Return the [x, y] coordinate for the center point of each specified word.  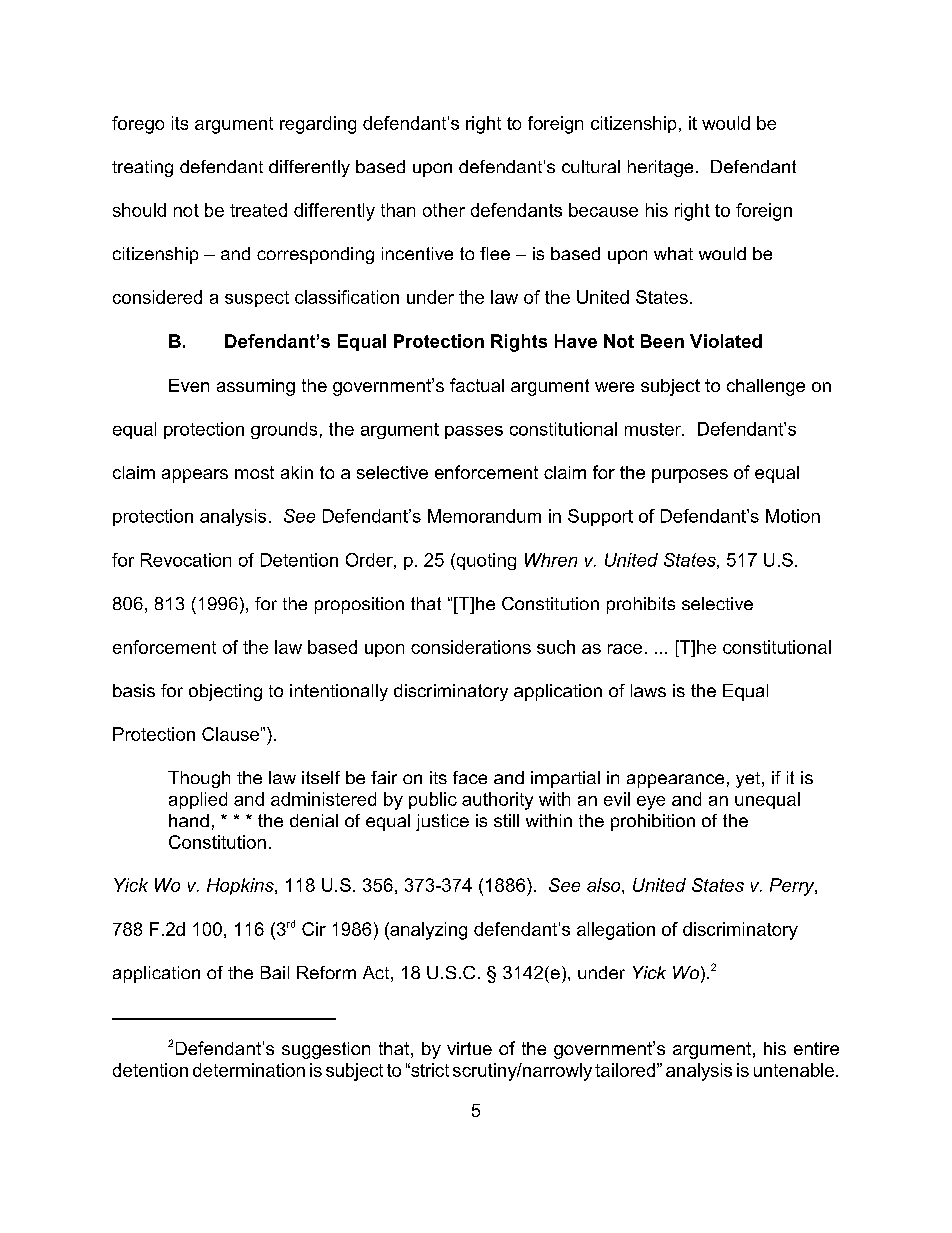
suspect [257, 299]
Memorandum [484, 516]
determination [249, 1070]
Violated [726, 341]
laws [648, 690]
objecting [225, 692]
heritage [660, 168]
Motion [793, 516]
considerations [471, 647]
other [444, 210]
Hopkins [241, 886]
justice [442, 822]
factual [477, 385]
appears [195, 476]
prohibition [653, 822]
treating [142, 168]
